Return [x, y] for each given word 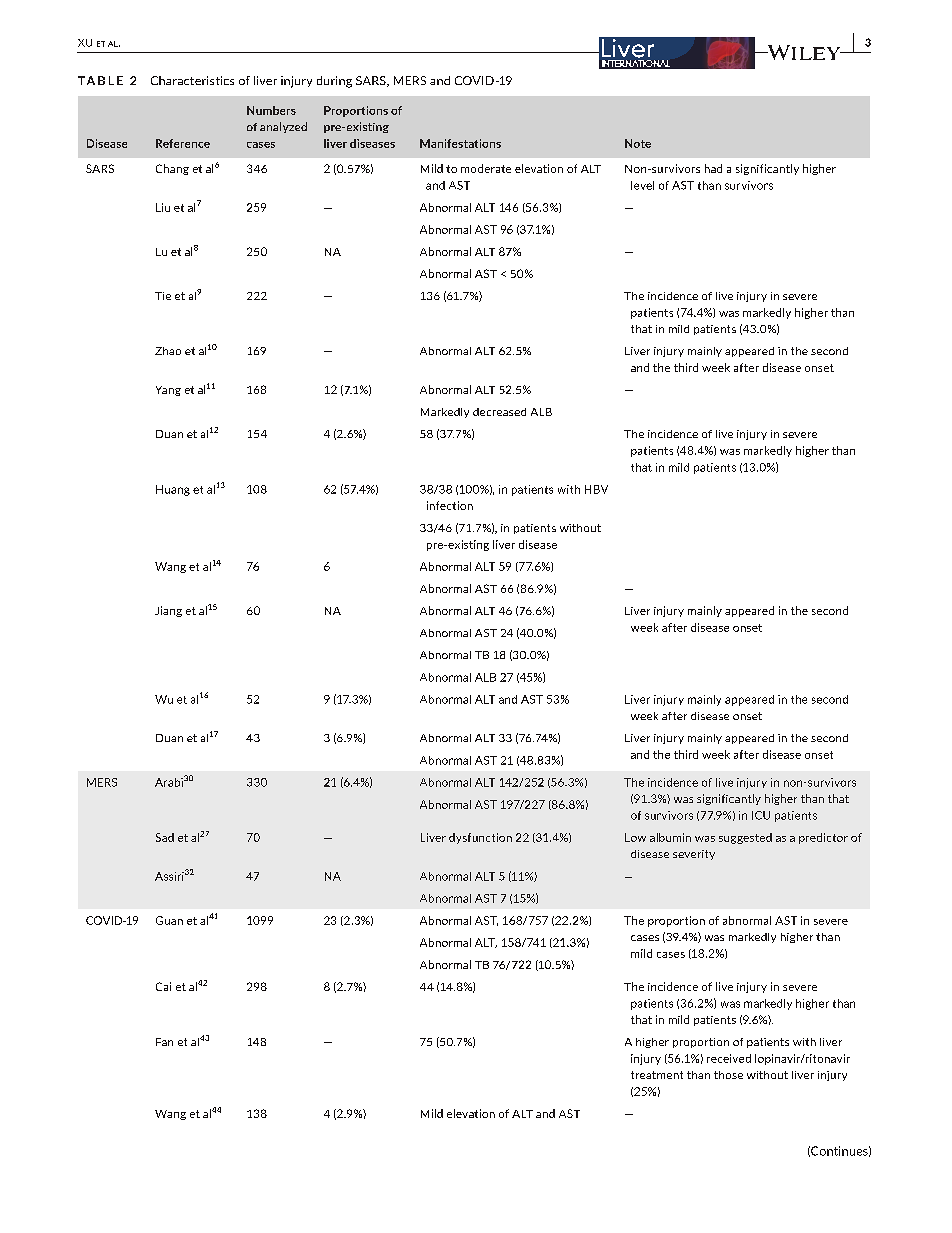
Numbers [271, 110]
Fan [164, 1042]
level [642, 185]
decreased [499, 412]
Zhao [168, 351]
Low [635, 837]
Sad [165, 837]
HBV [596, 489]
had [713, 168]
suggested [745, 838]
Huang [173, 490]
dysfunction [480, 838]
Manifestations [460, 143]
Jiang [168, 611]
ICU [761, 815]
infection [450, 505]
